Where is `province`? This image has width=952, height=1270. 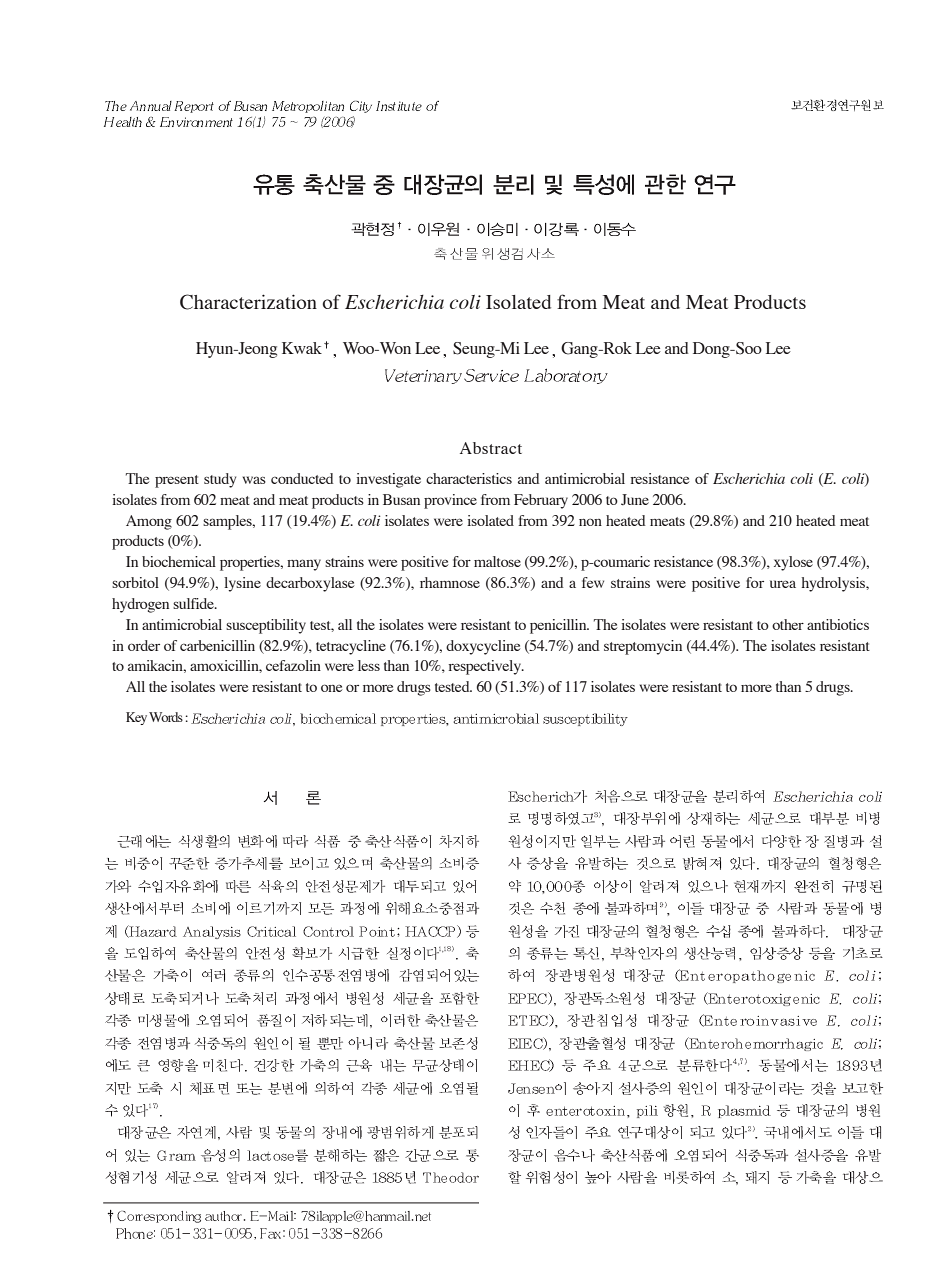 province is located at coordinates (450, 501).
